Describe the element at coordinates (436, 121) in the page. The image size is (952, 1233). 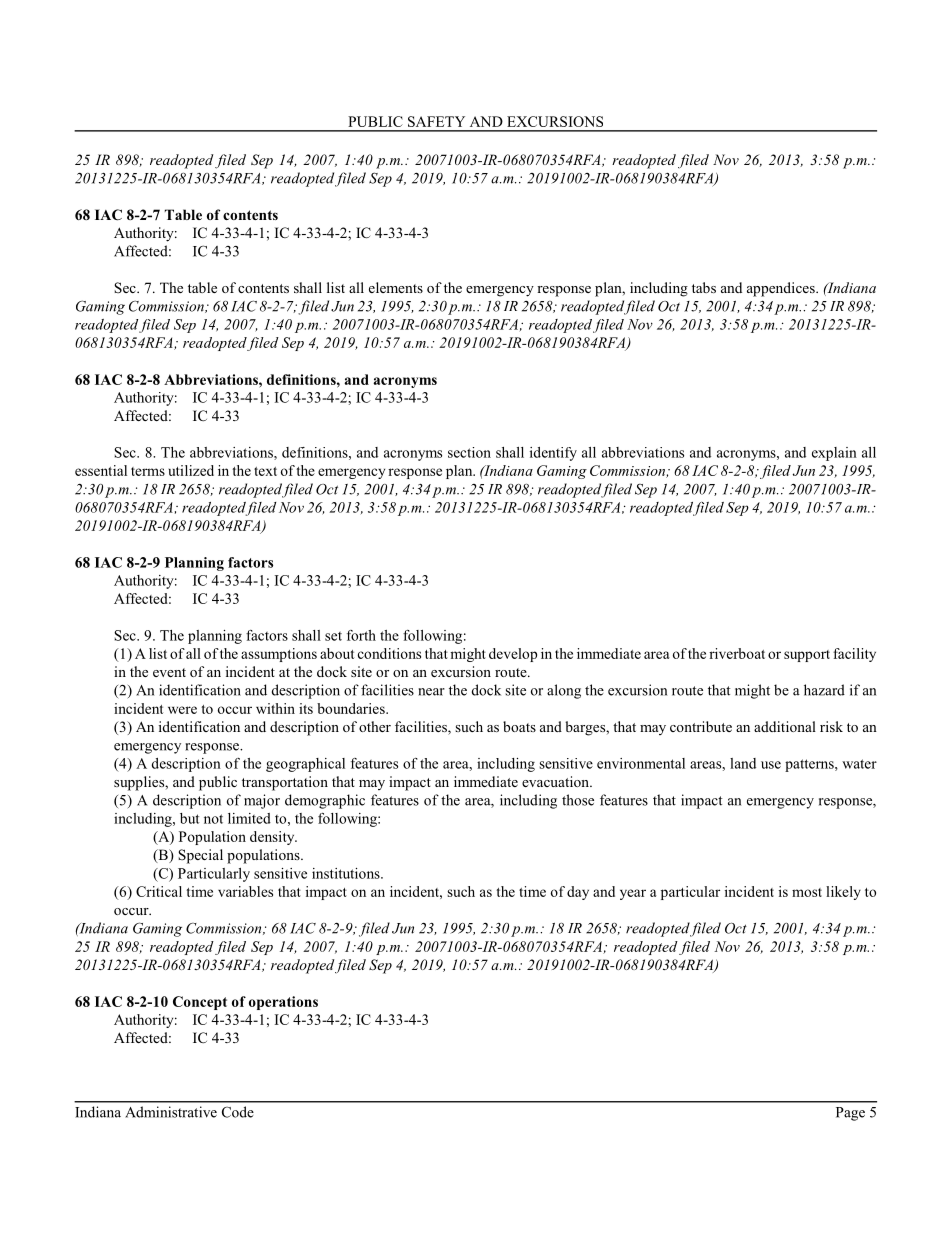
I see `SAFETY` at that location.
